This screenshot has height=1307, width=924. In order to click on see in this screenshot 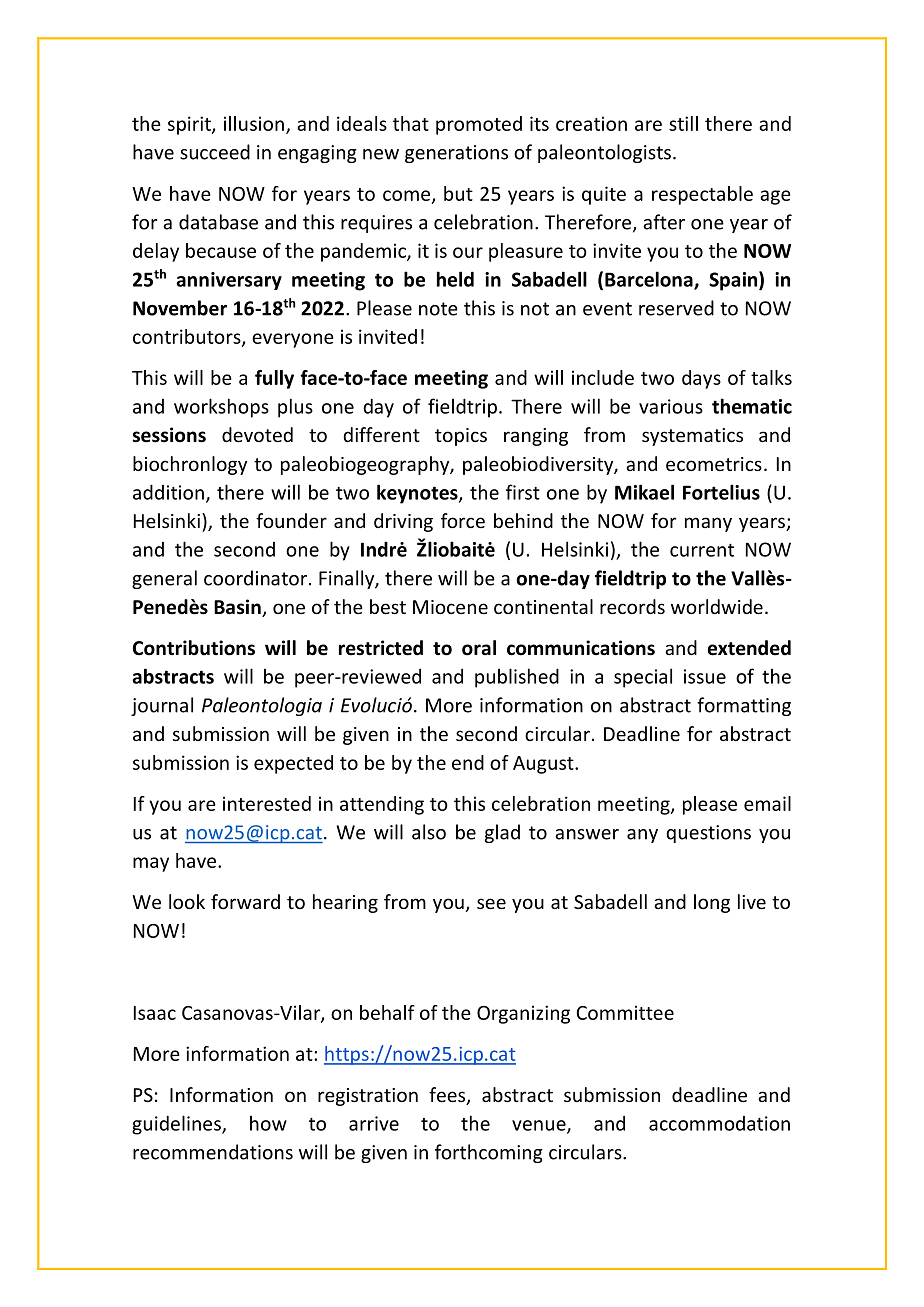, I will do `click(491, 903)`.
